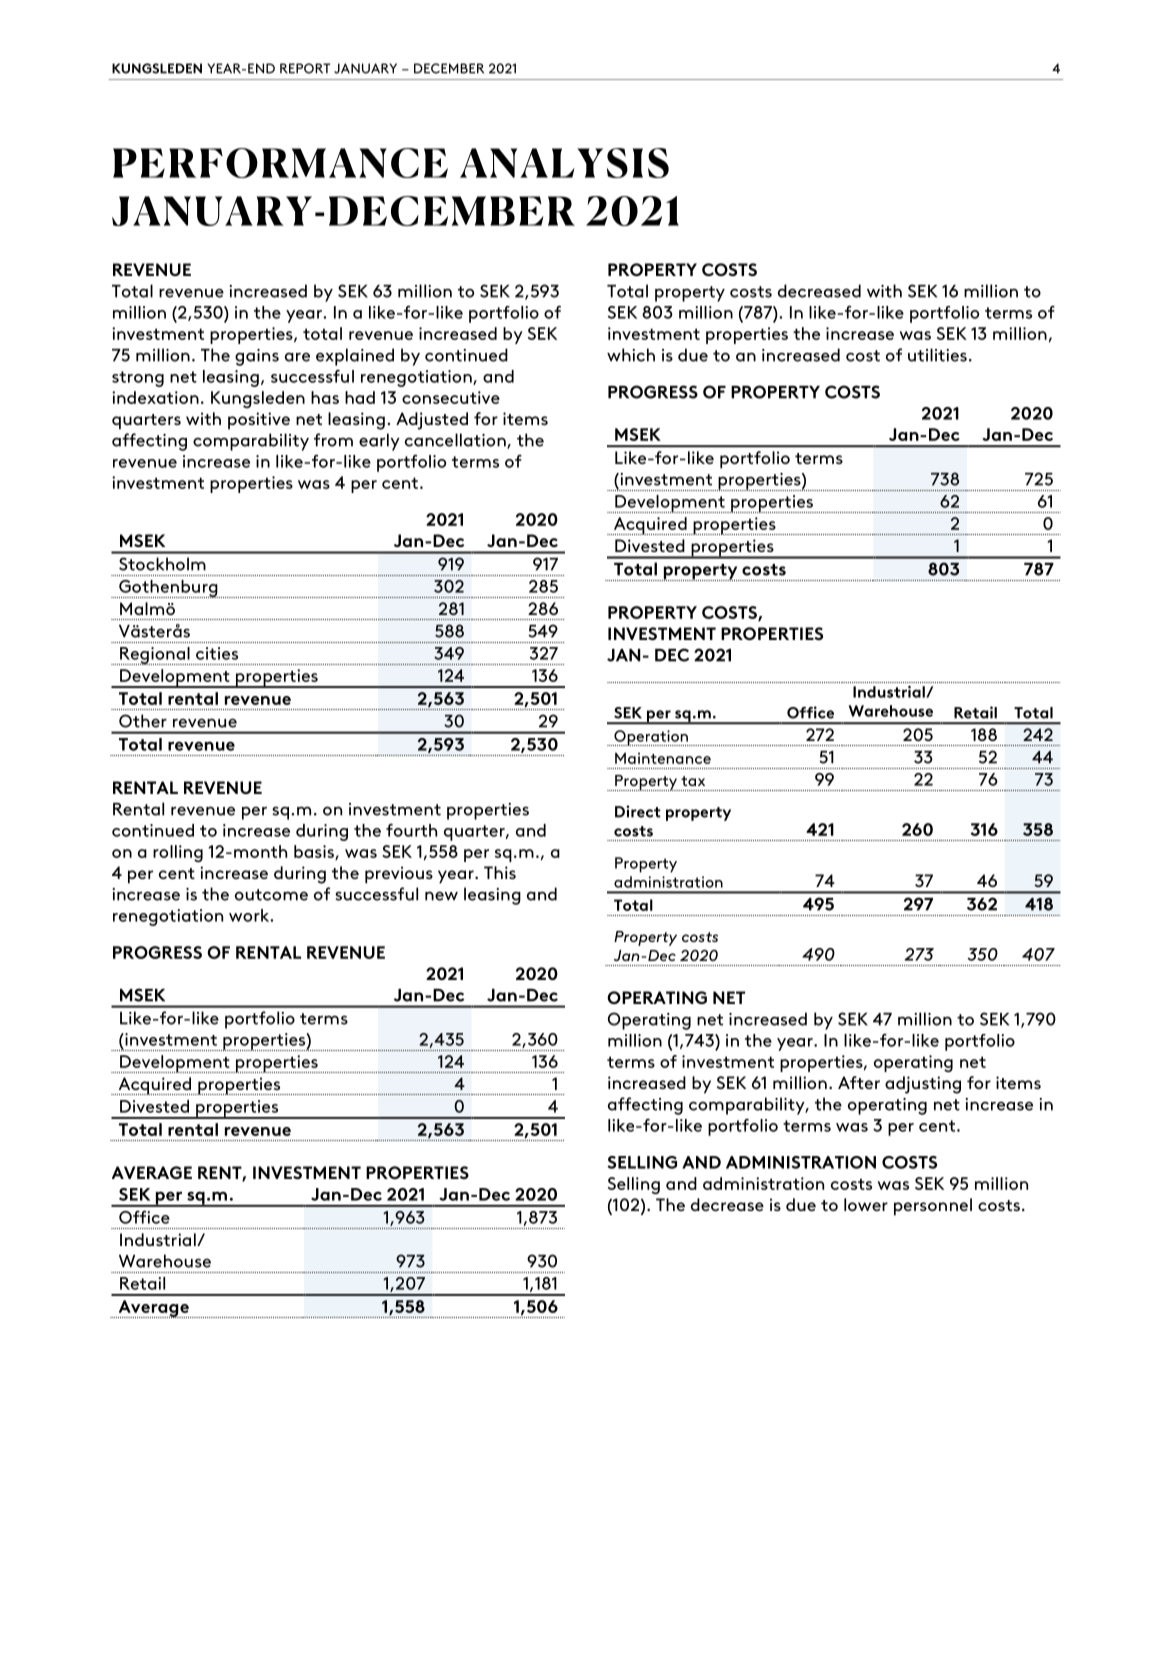 Image resolution: width=1172 pixels, height=1658 pixels. Describe the element at coordinates (500, 872) in the screenshot. I see `This` at that location.
